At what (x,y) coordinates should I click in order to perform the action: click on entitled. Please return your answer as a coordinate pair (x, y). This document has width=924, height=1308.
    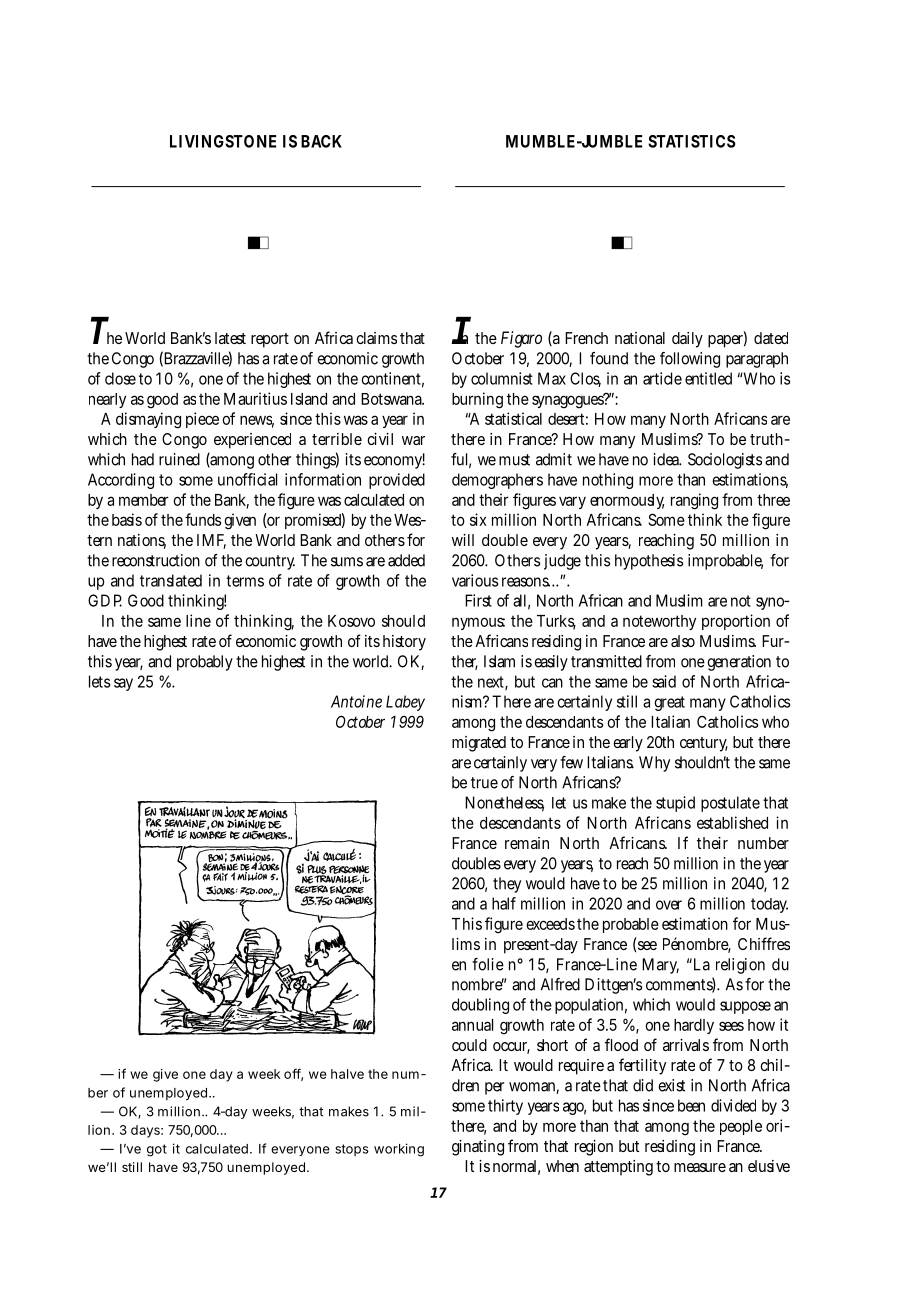
    Looking at the image, I should click on (708, 378).
